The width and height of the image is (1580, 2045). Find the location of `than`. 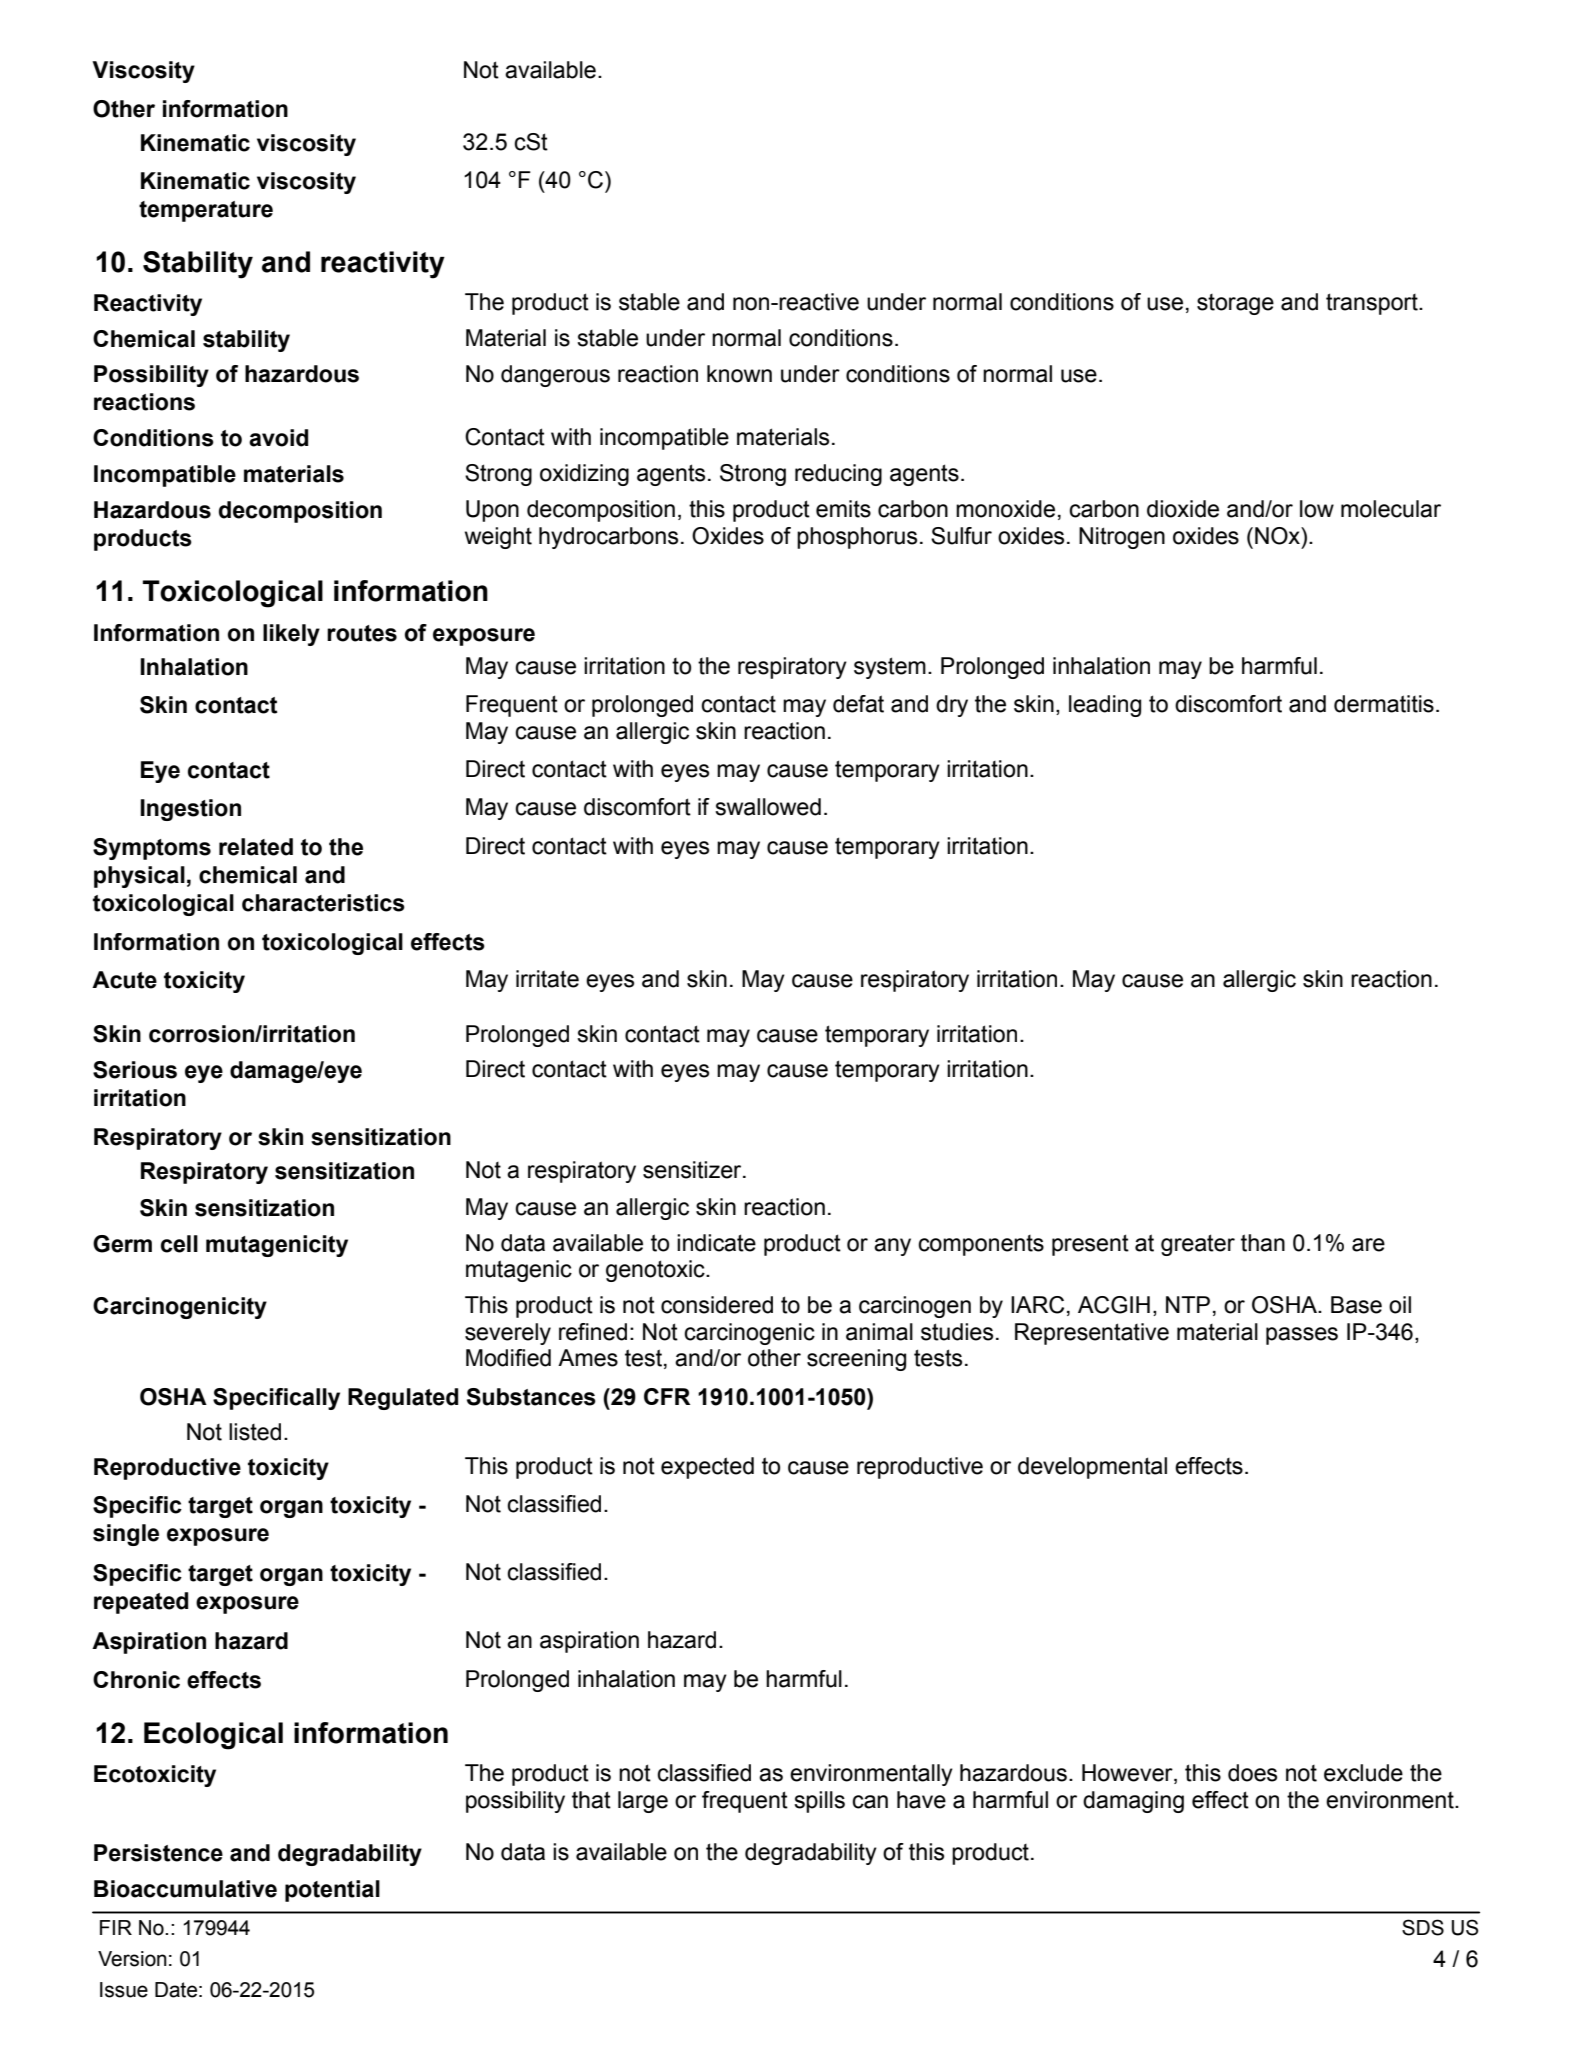

than is located at coordinates (1263, 1243).
